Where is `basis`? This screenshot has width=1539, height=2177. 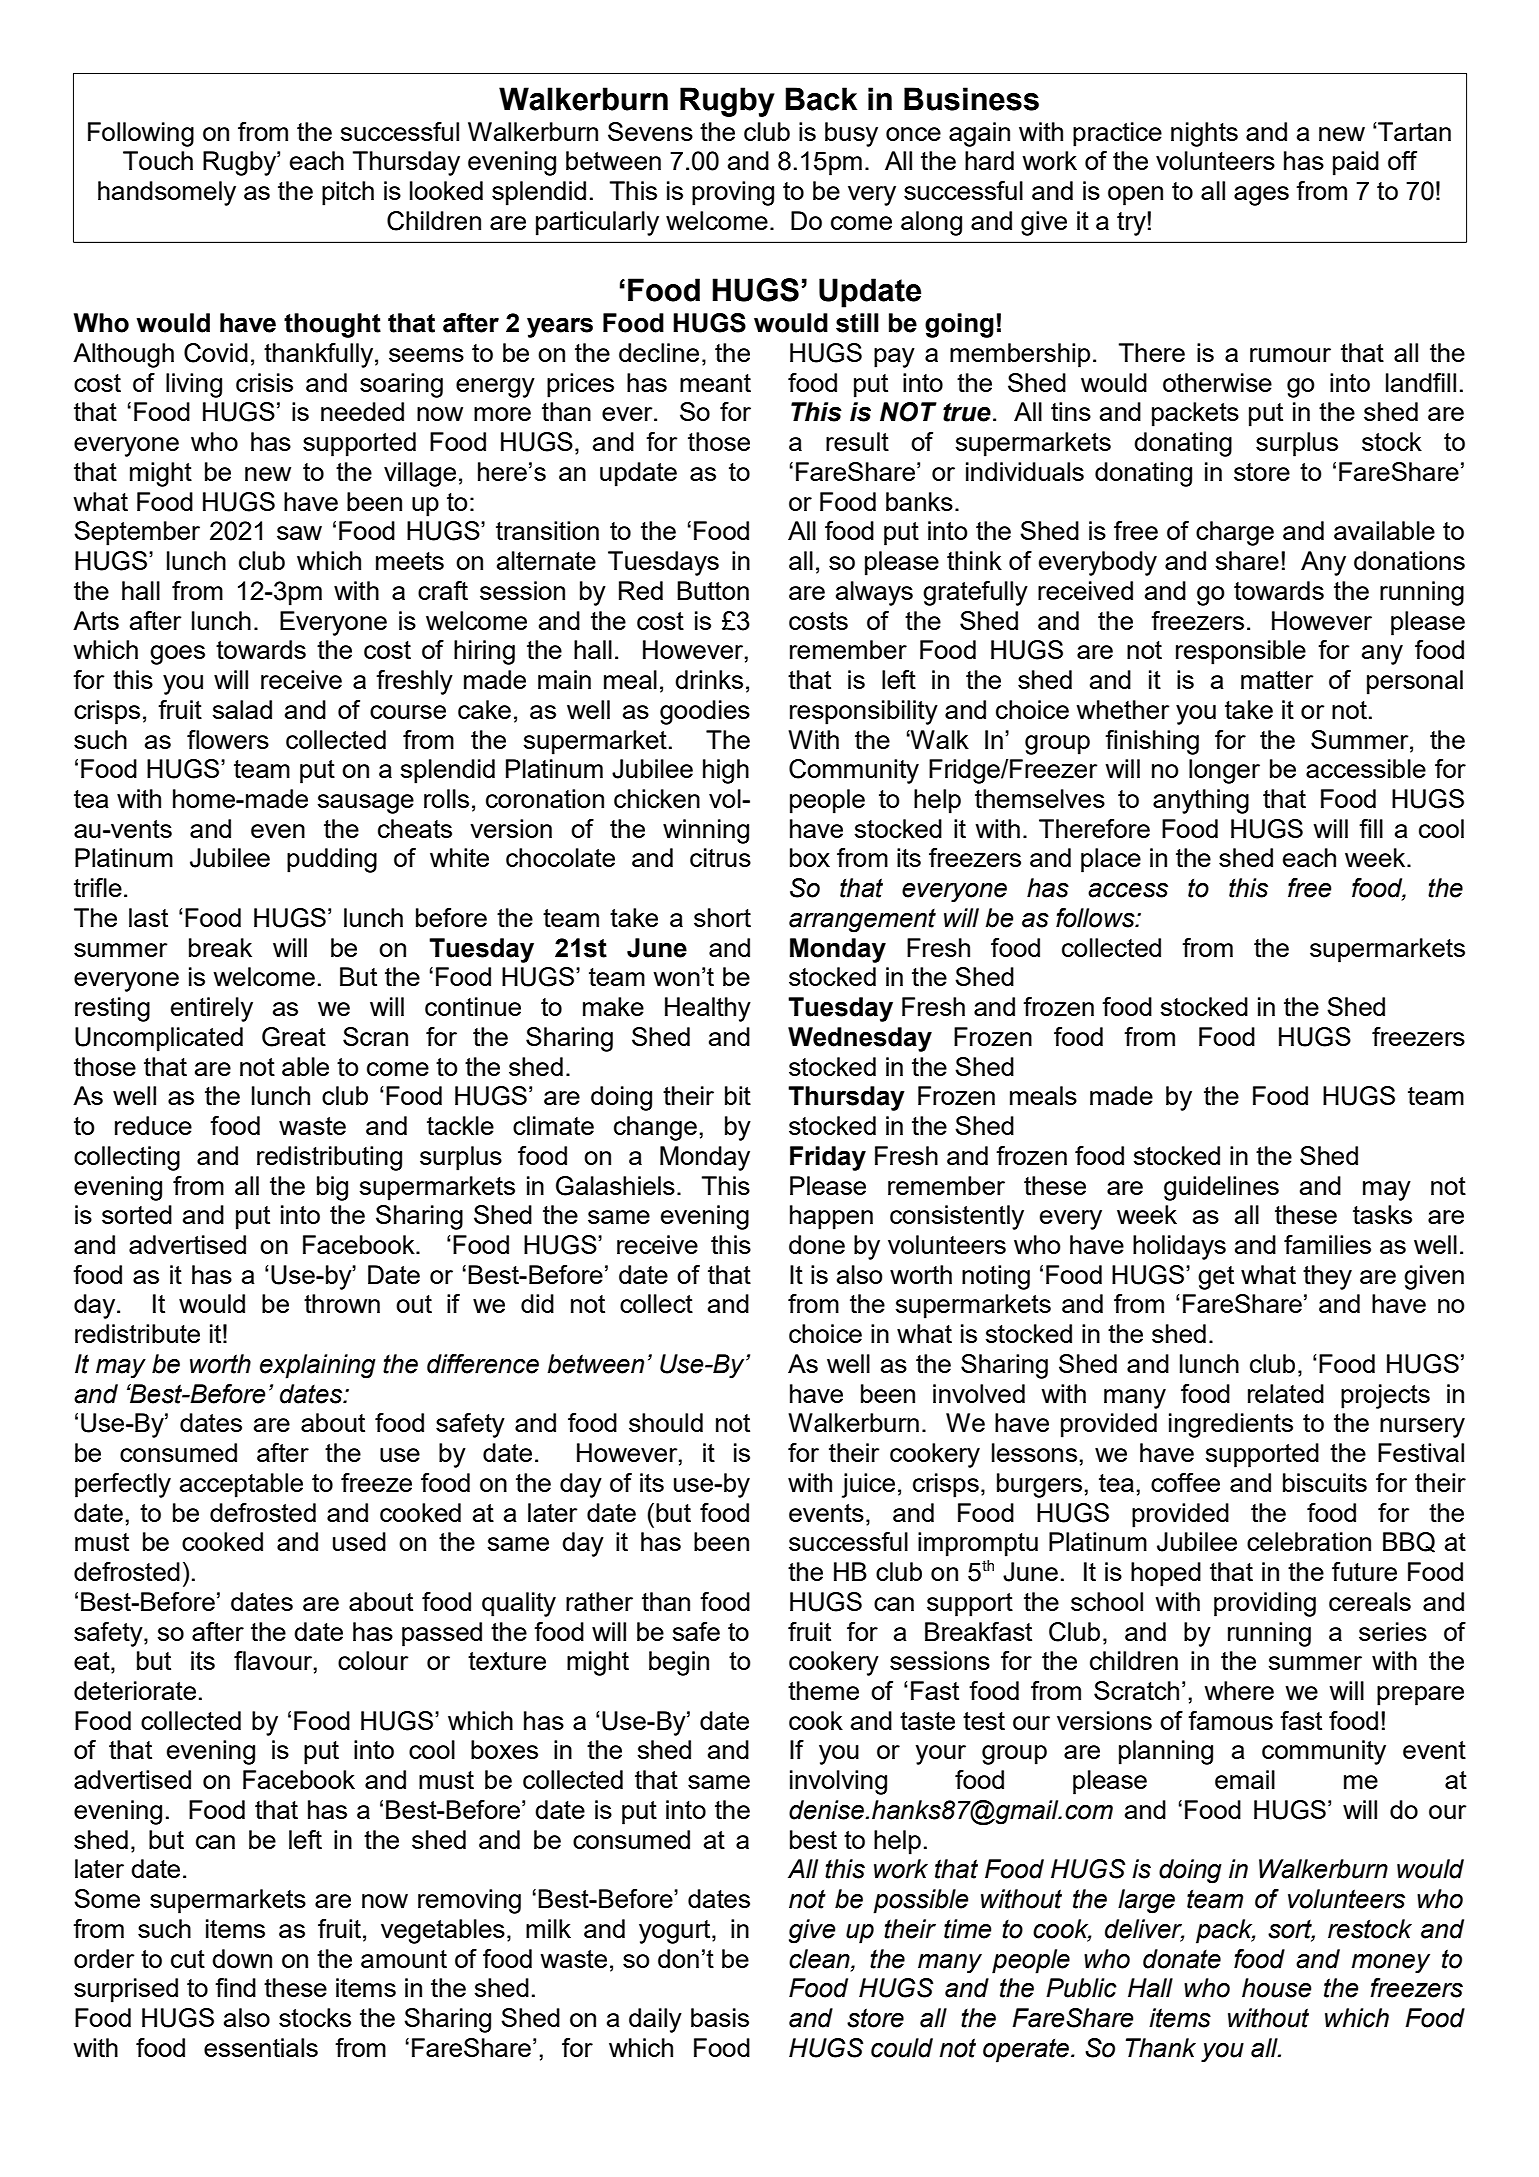 basis is located at coordinates (720, 2017).
